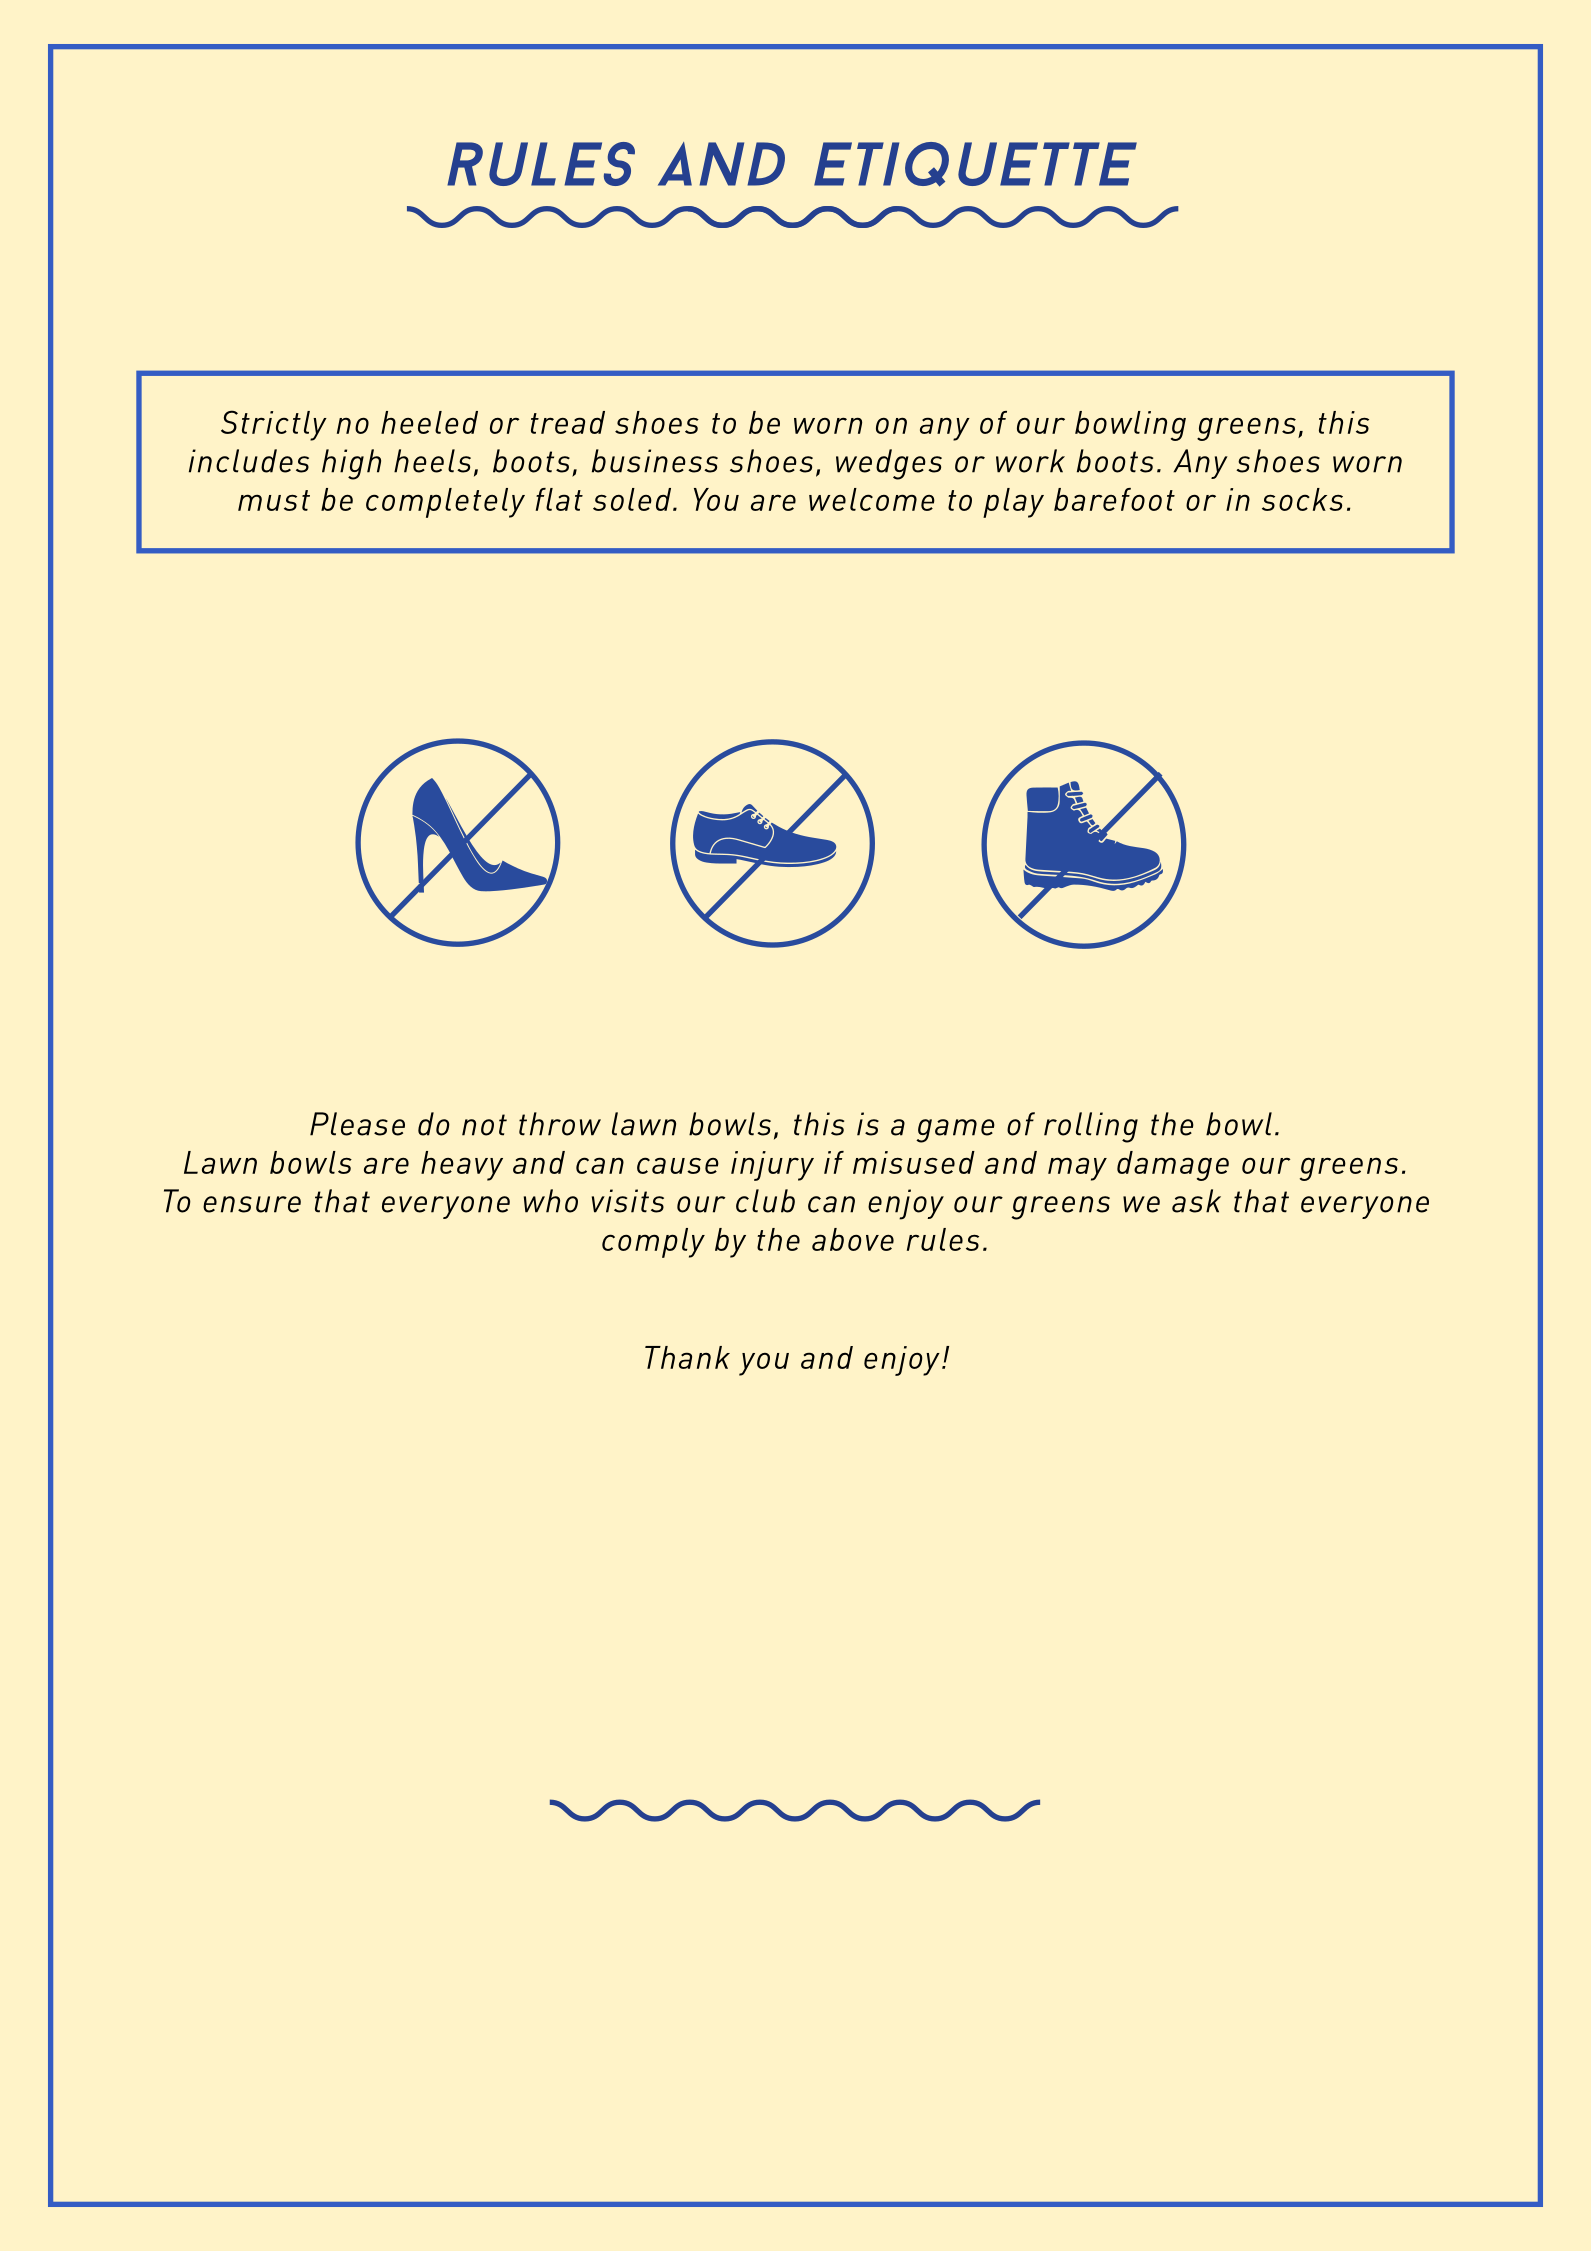  I want to click on ensure, so click(252, 1204).
